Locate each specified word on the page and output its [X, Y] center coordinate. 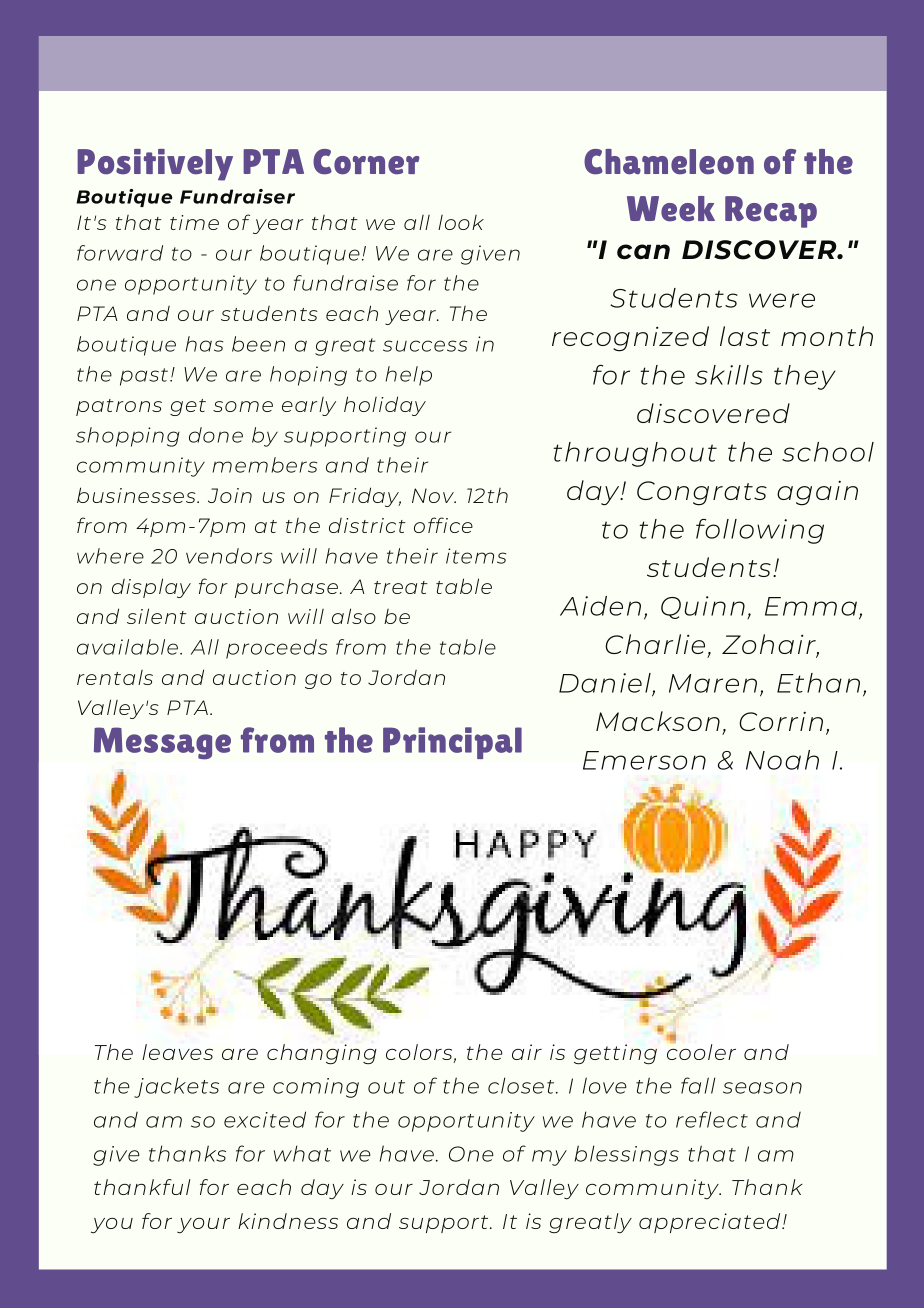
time [194, 222]
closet [522, 1085]
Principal [452, 743]
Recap [771, 212]
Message [162, 743]
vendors [229, 556]
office [443, 525]
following [760, 531]
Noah [782, 760]
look [461, 222]
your [203, 1225]
